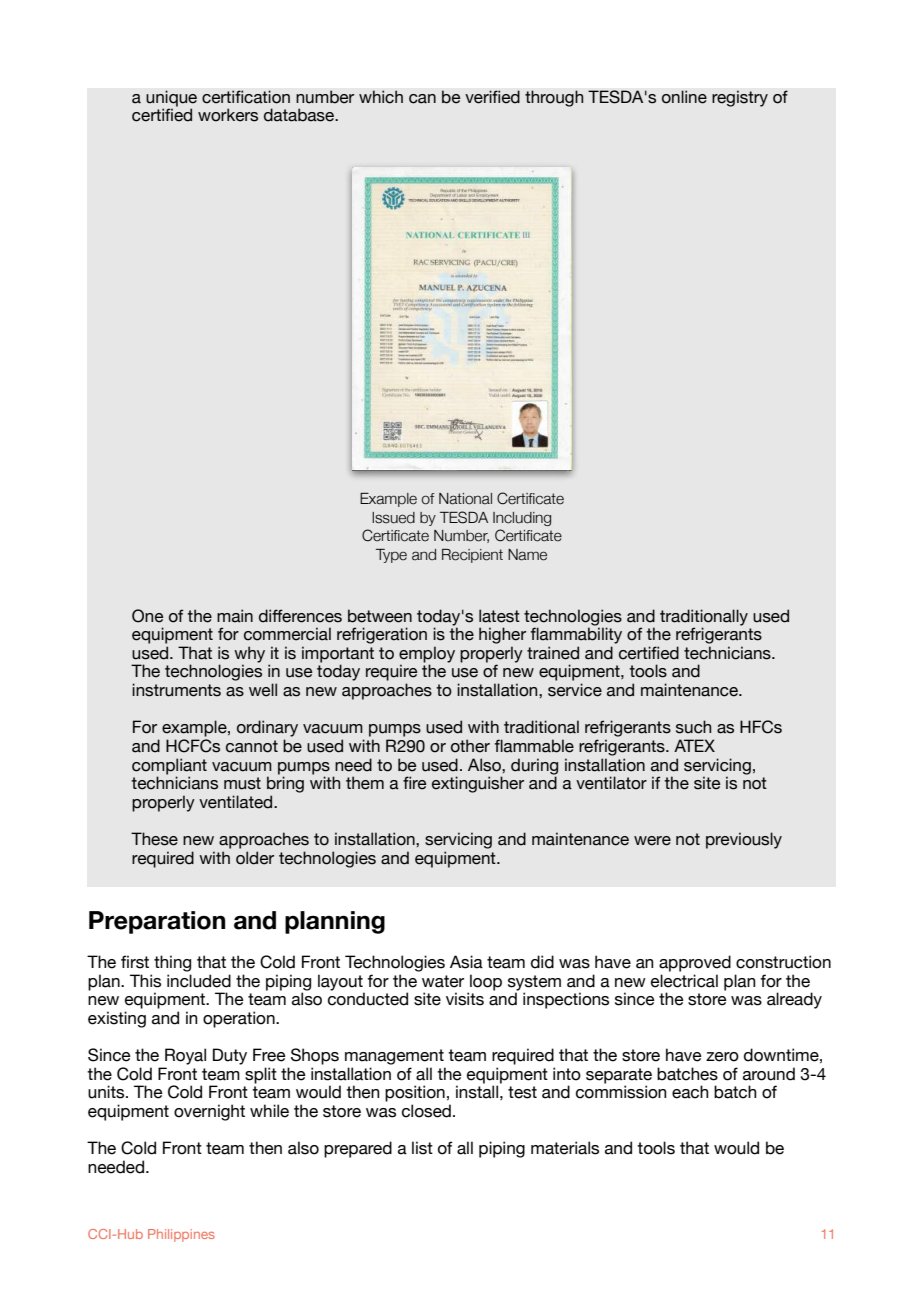 The image size is (924, 1308). What do you see at coordinates (181, 1235) in the image?
I see `Philippines` at bounding box center [181, 1235].
